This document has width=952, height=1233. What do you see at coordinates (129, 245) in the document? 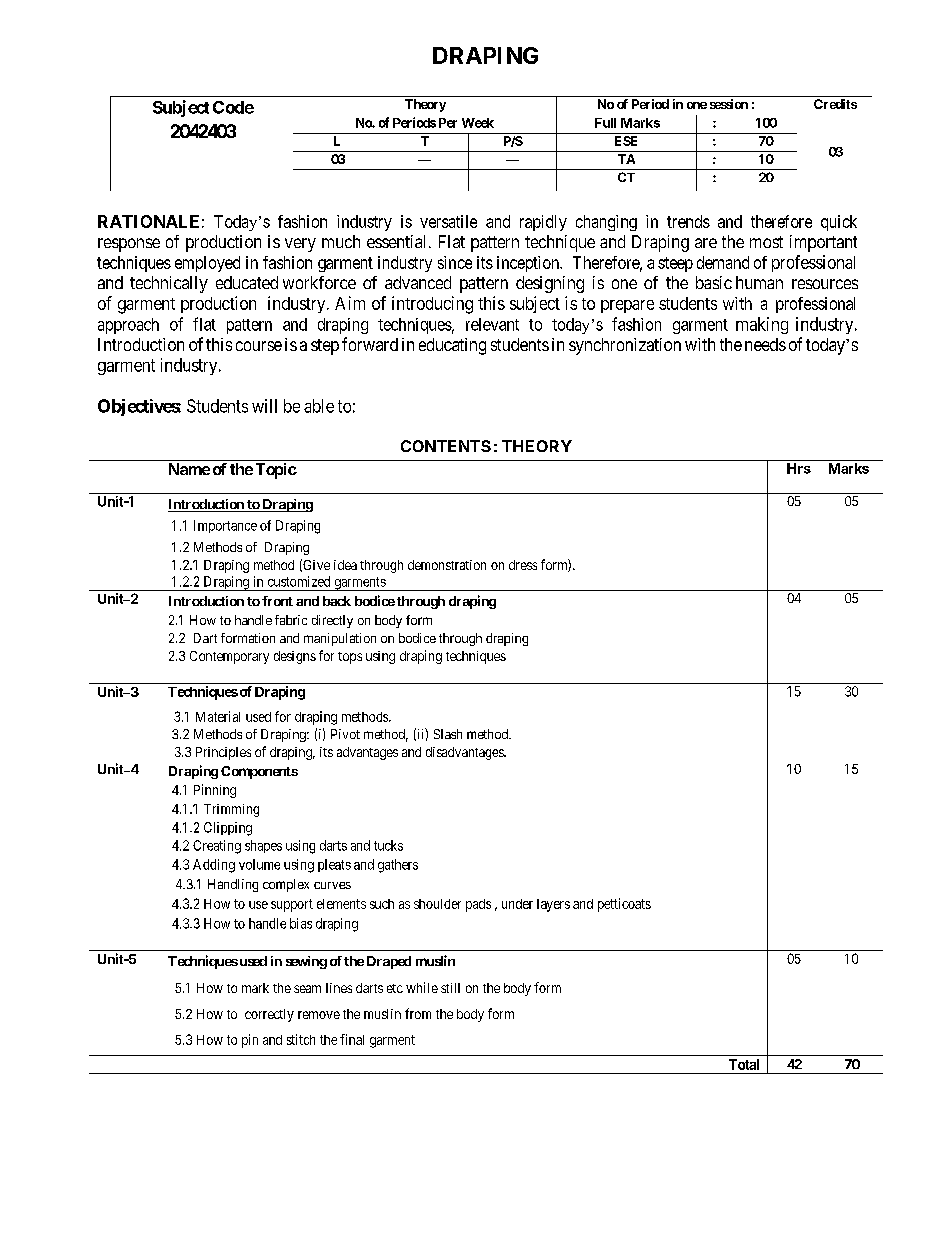
I see `response` at bounding box center [129, 245].
